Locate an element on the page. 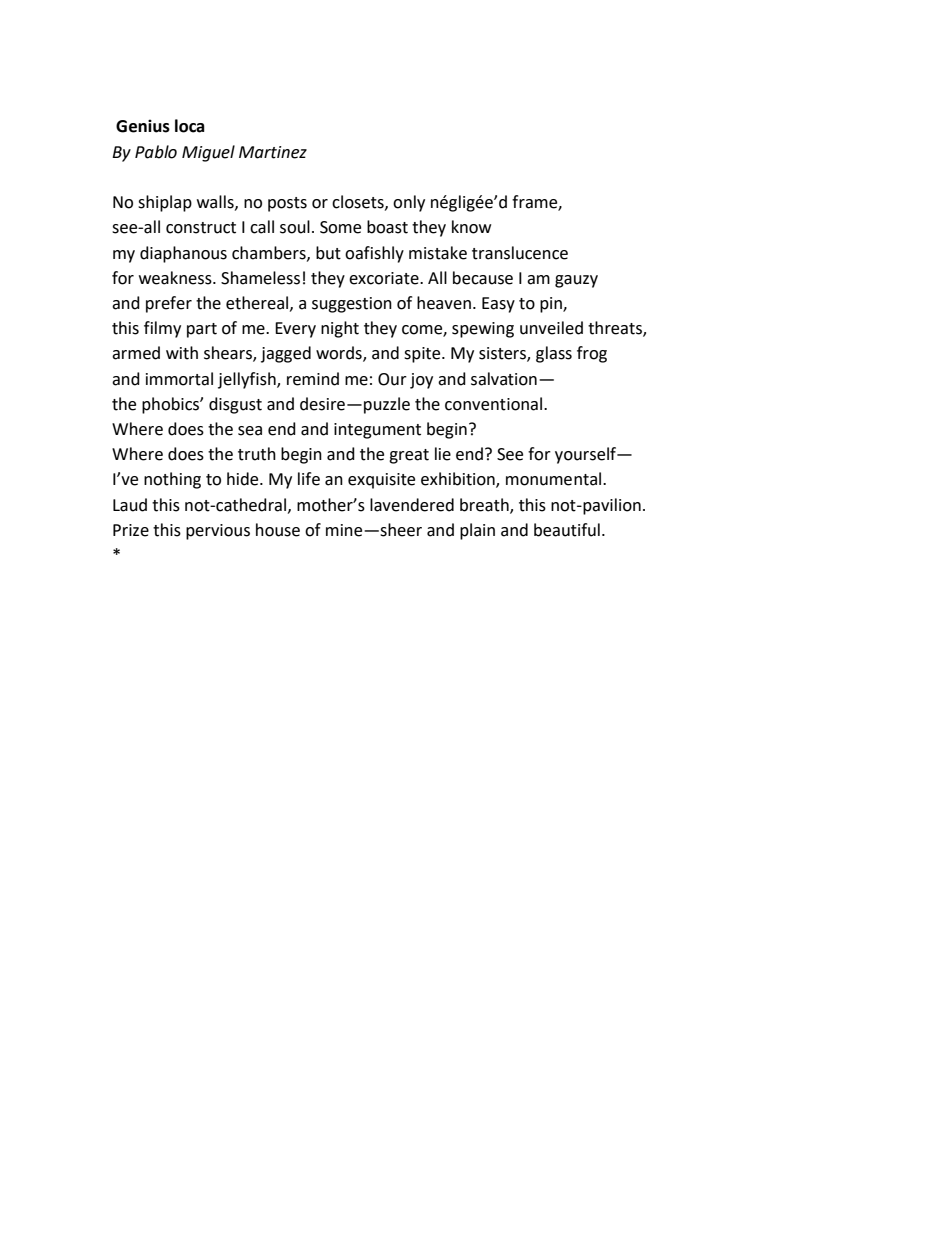  but is located at coordinates (328, 253).
